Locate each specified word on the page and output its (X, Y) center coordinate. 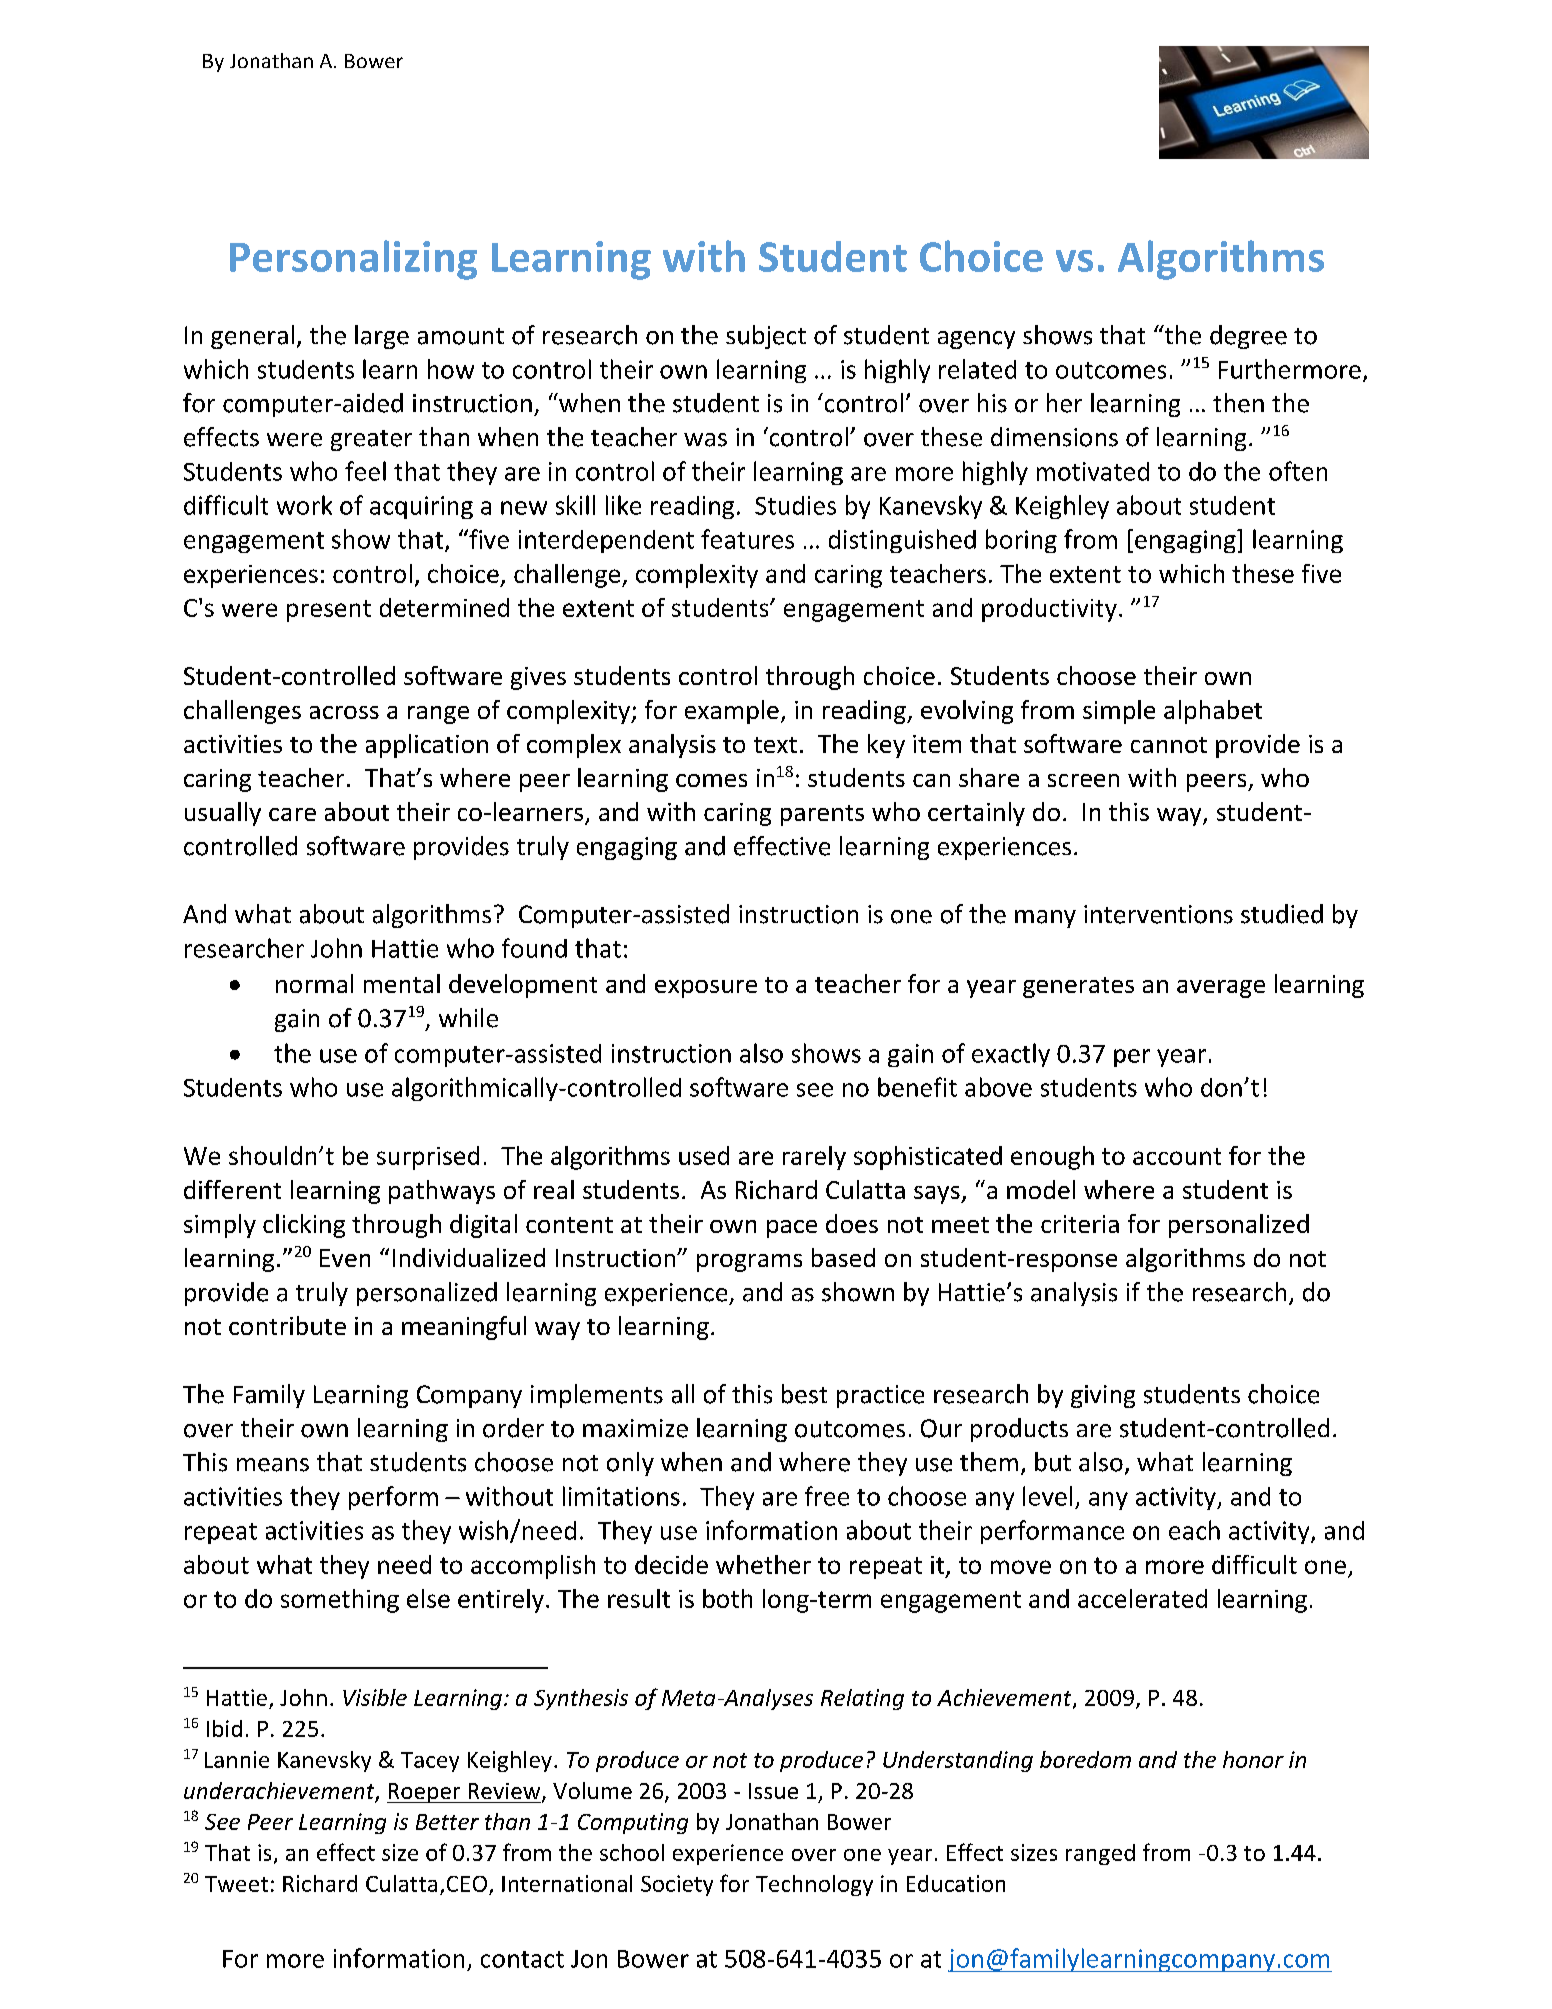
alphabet (1213, 712)
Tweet (236, 1884)
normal (314, 983)
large (382, 337)
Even (345, 1258)
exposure (706, 989)
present (329, 611)
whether (763, 1564)
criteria (1080, 1224)
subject (766, 337)
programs (749, 1263)
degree (1248, 337)
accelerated (1142, 1598)
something (340, 1601)
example (732, 712)
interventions (1158, 914)
